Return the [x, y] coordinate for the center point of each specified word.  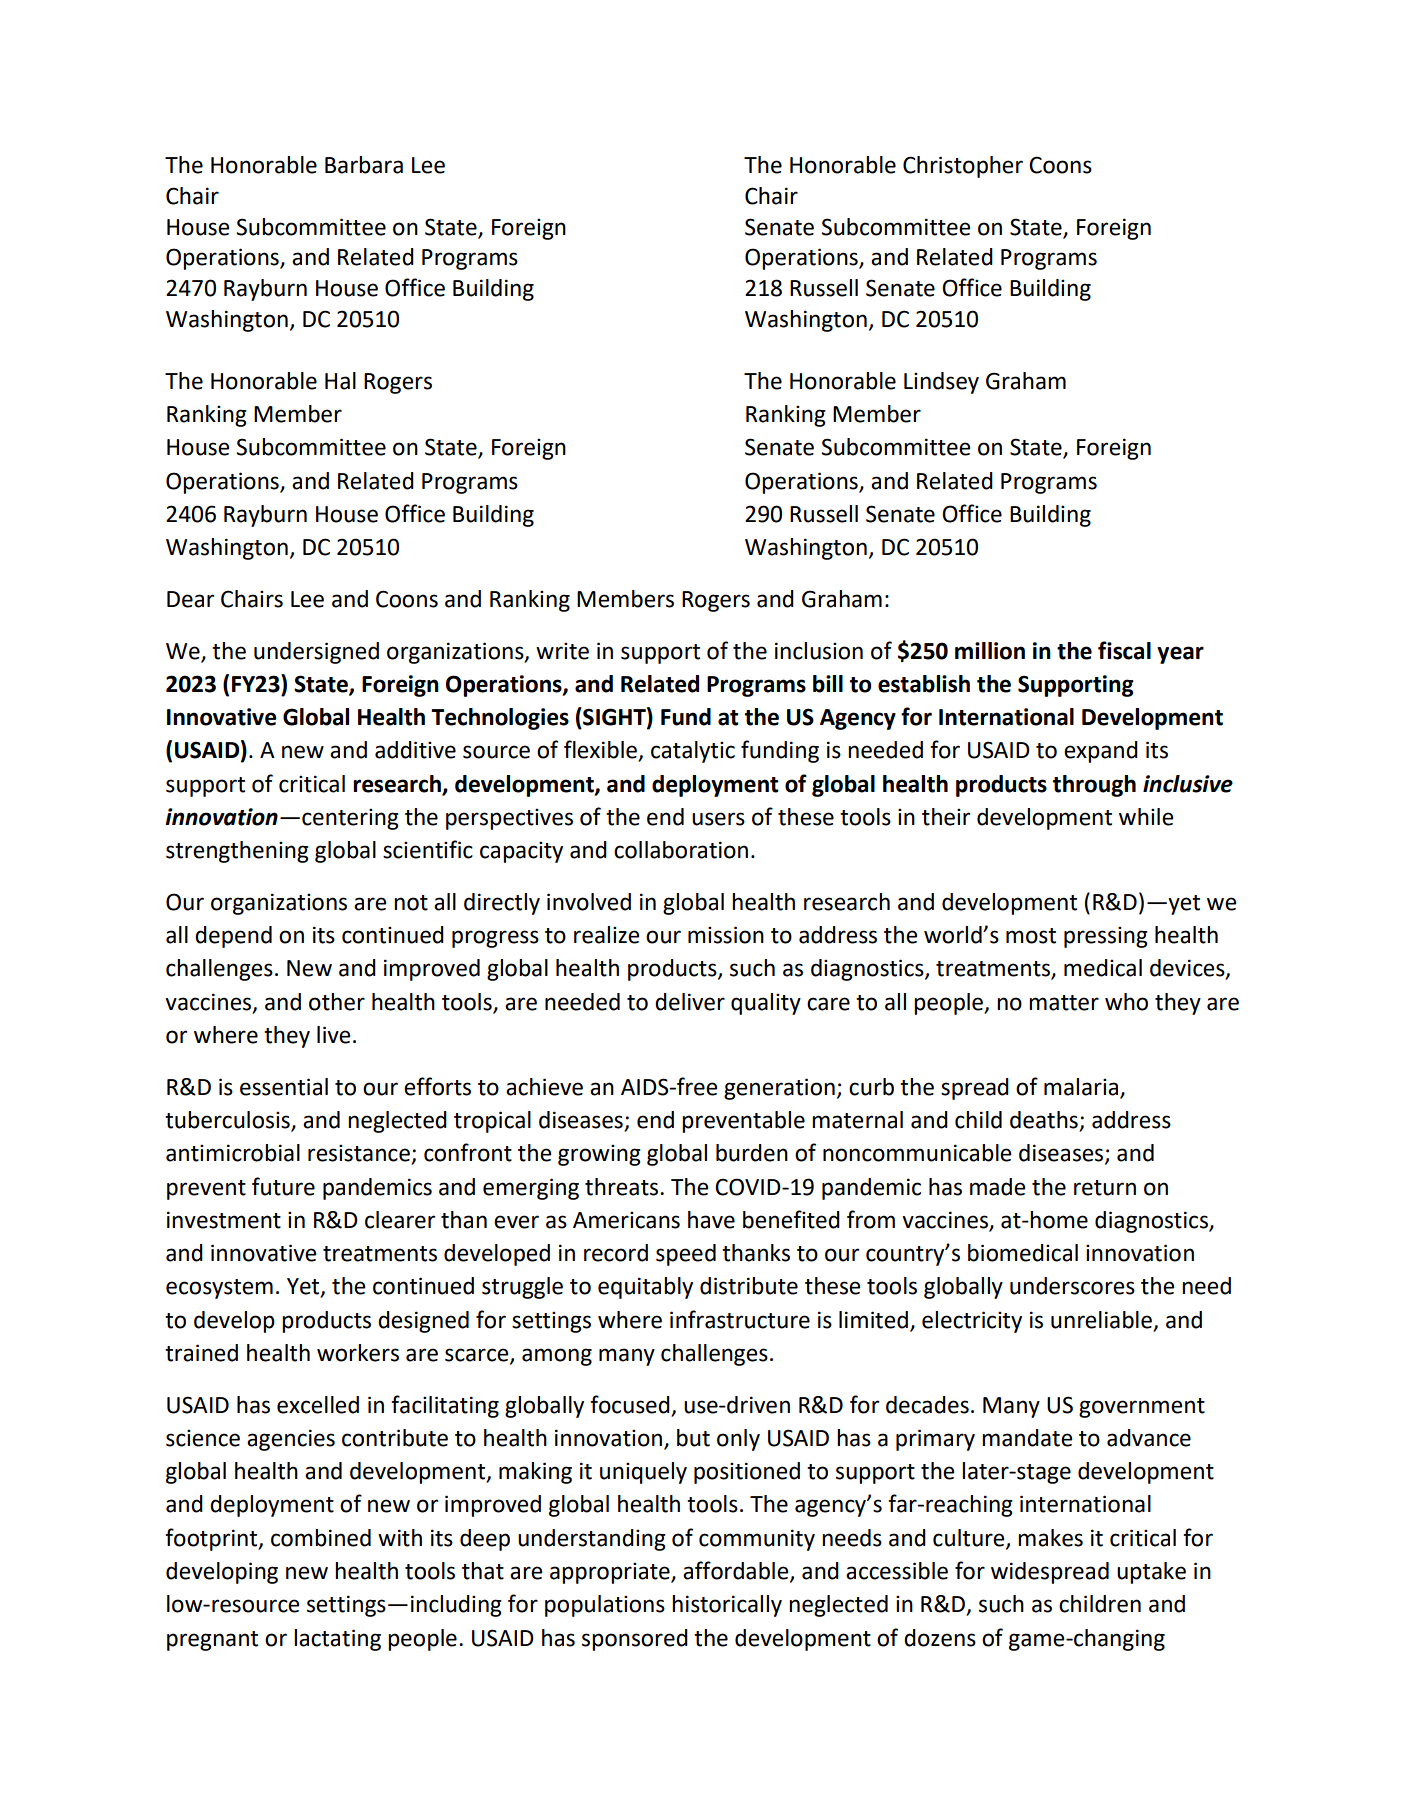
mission [726, 935]
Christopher [963, 167]
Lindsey [941, 383]
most [1031, 936]
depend [233, 937]
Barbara [364, 165]
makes [1050, 1538]
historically [727, 1606]
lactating [337, 1640]
